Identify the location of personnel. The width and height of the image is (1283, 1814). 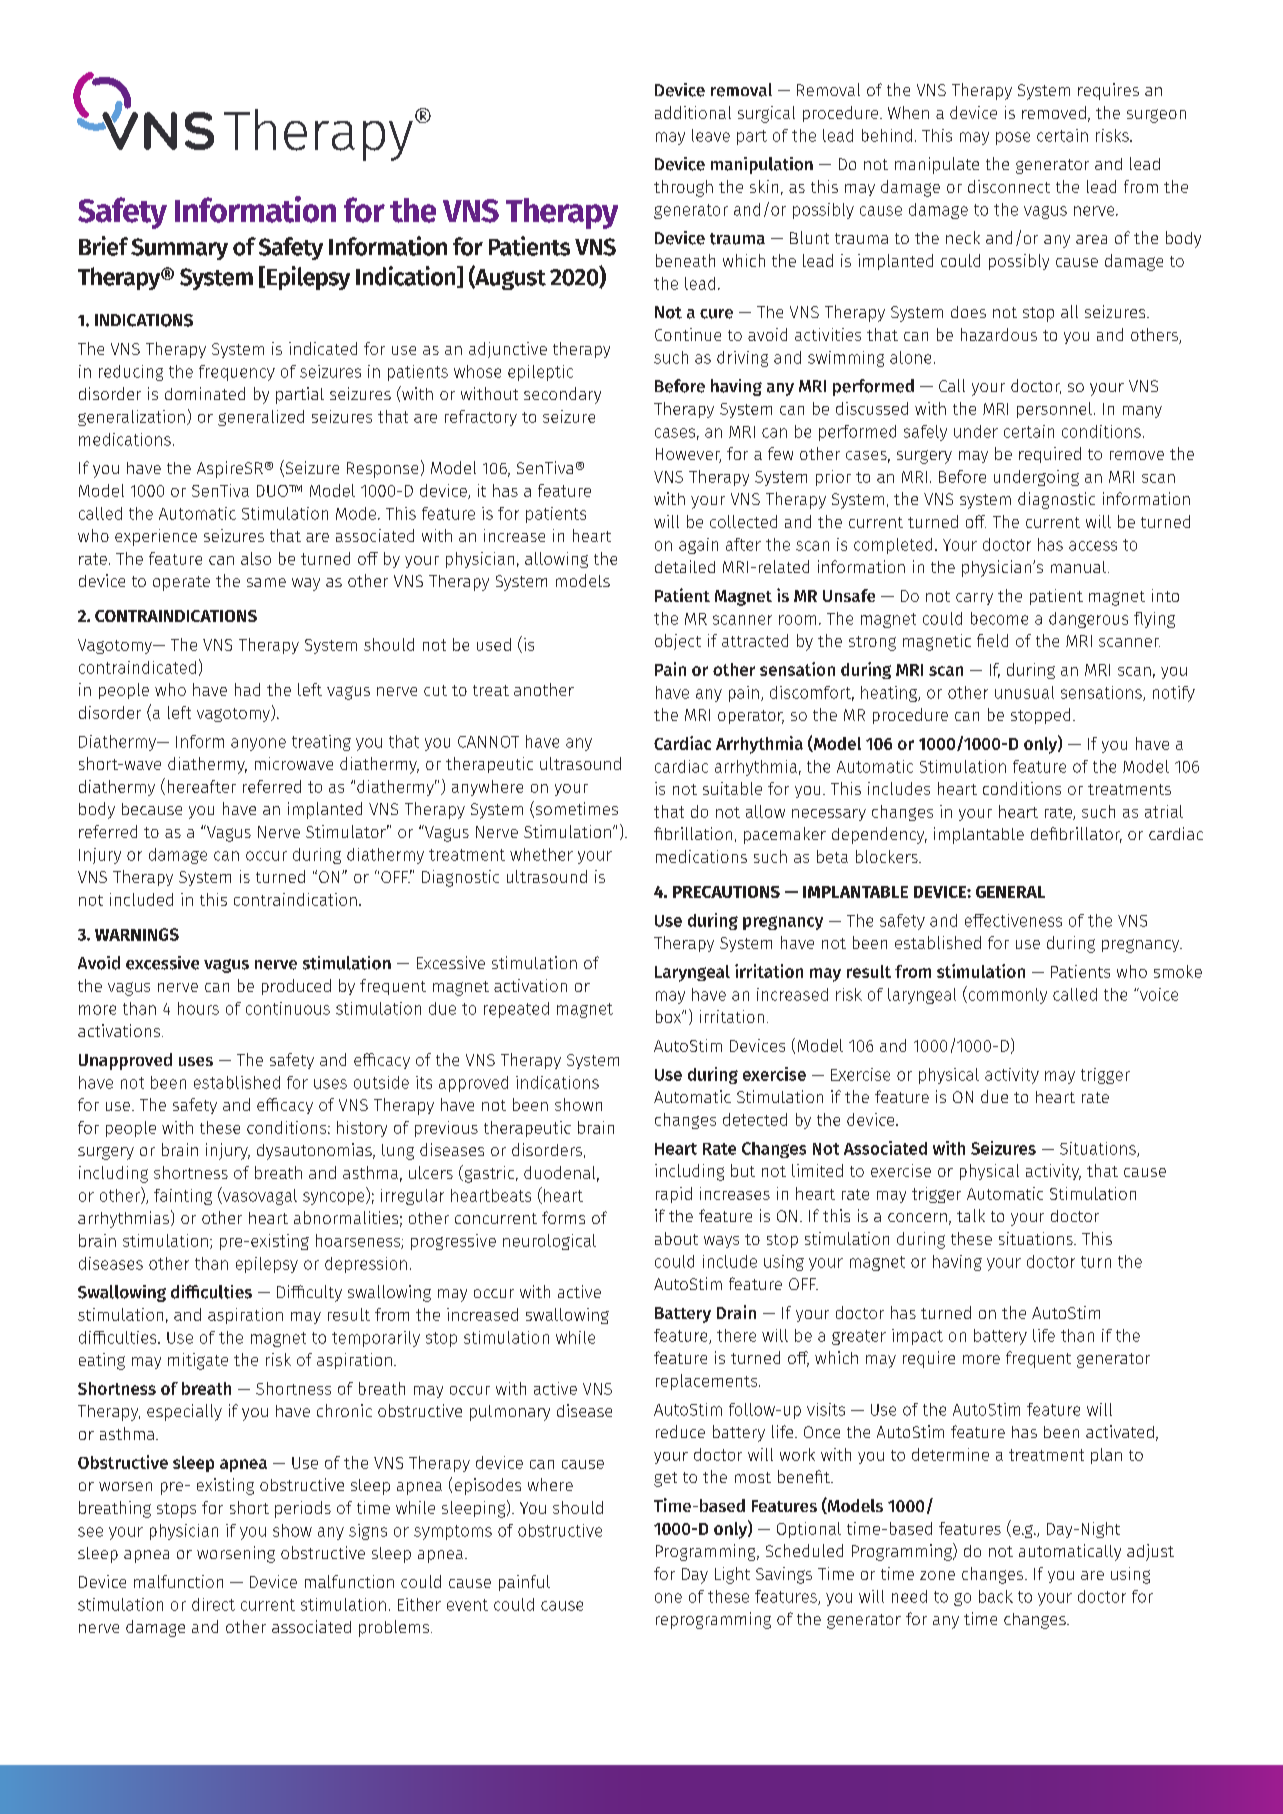
(1054, 410).
